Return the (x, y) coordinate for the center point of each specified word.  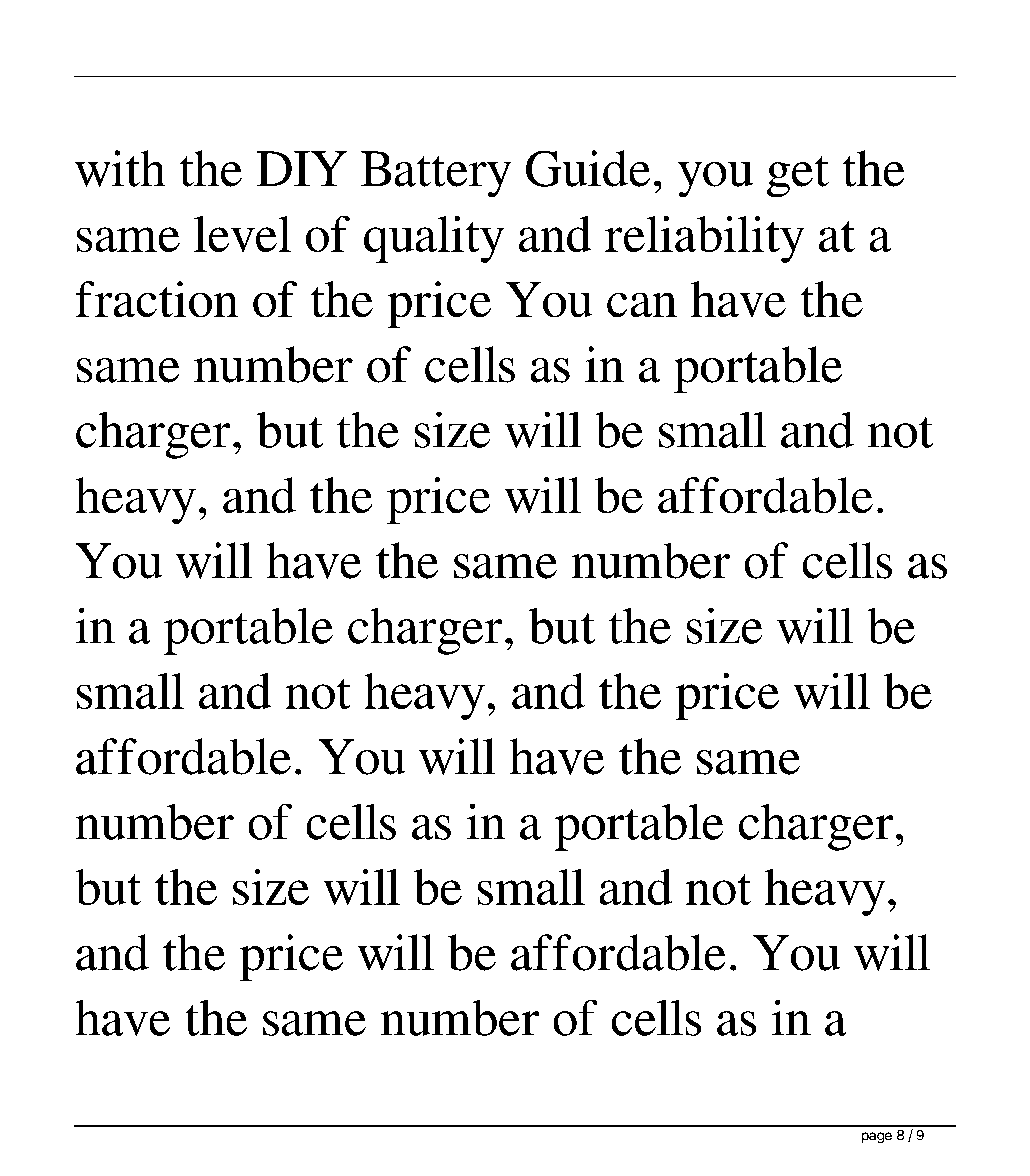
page (877, 1137)
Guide (588, 168)
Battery (436, 174)
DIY (302, 168)
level (242, 234)
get (798, 176)
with (120, 168)
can (642, 305)
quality (434, 239)
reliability (704, 239)
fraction (157, 299)
